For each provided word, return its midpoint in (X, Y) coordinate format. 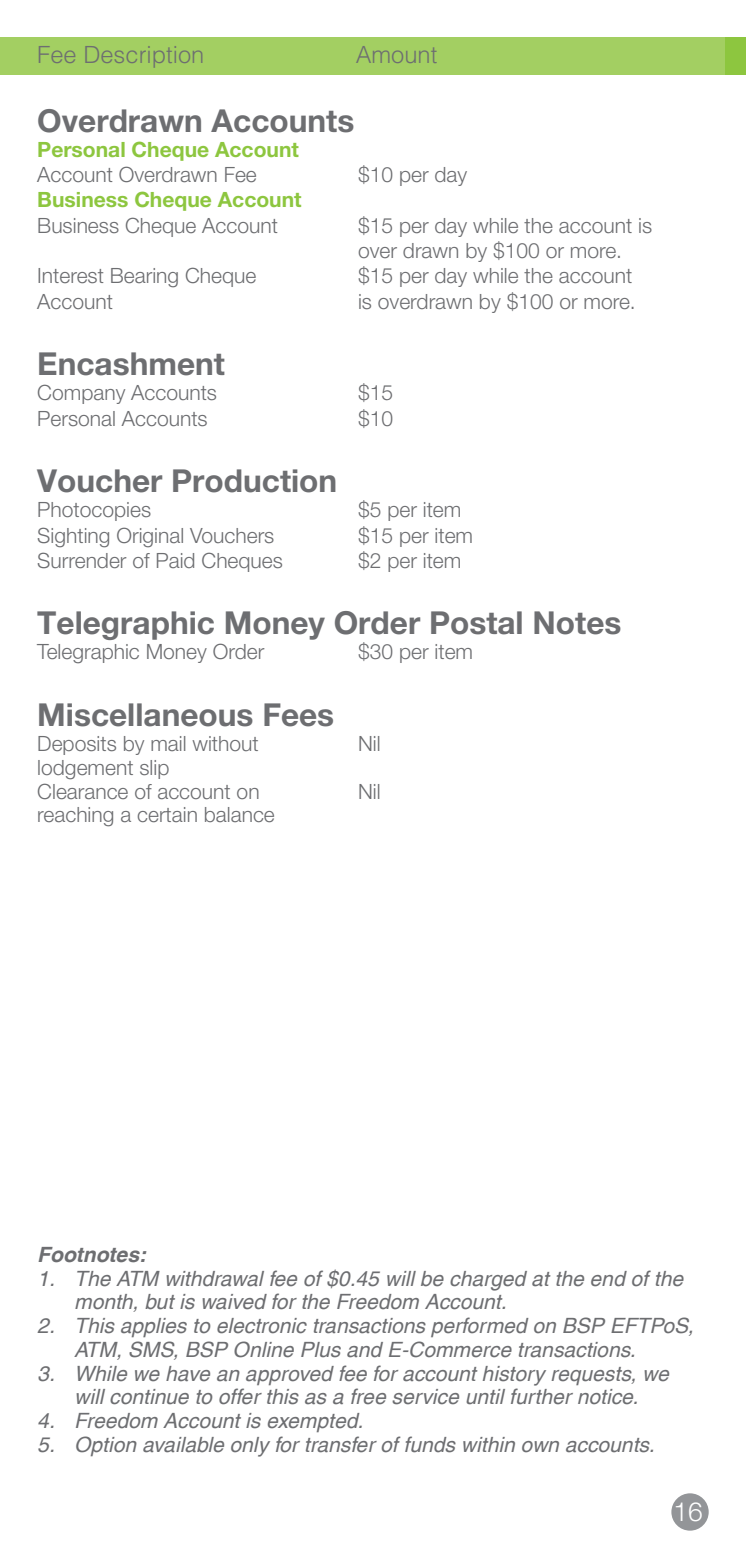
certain (167, 814)
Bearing (144, 278)
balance (239, 814)
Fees (298, 715)
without (225, 743)
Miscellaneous (146, 715)
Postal (476, 623)
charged (488, 1281)
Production (254, 481)
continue (149, 1397)
